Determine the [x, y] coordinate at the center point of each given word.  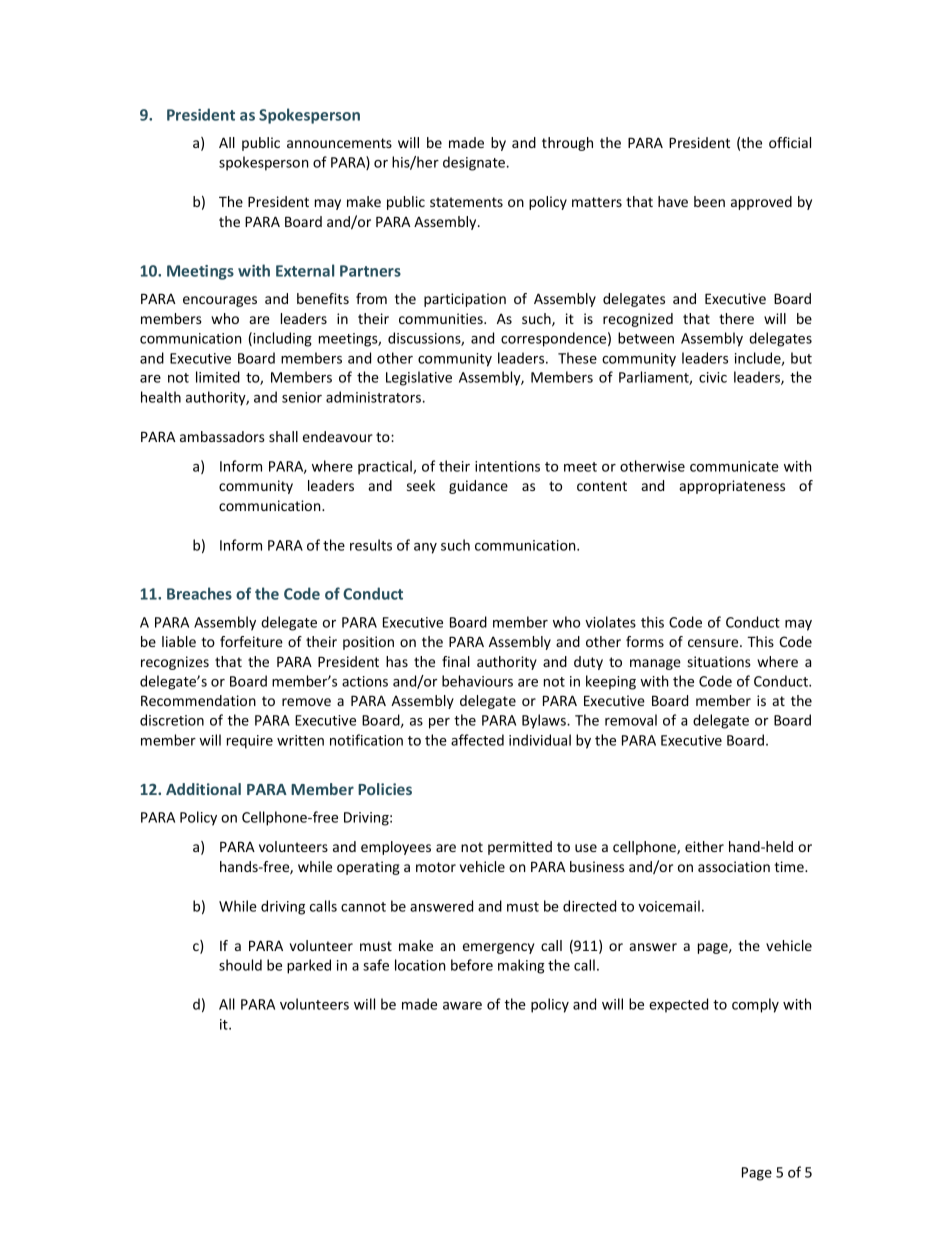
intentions [507, 466]
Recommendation [198, 700]
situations [719, 661]
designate [474, 163]
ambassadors [222, 436]
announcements [339, 143]
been [709, 201]
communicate [734, 466]
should [240, 965]
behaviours [477, 681]
